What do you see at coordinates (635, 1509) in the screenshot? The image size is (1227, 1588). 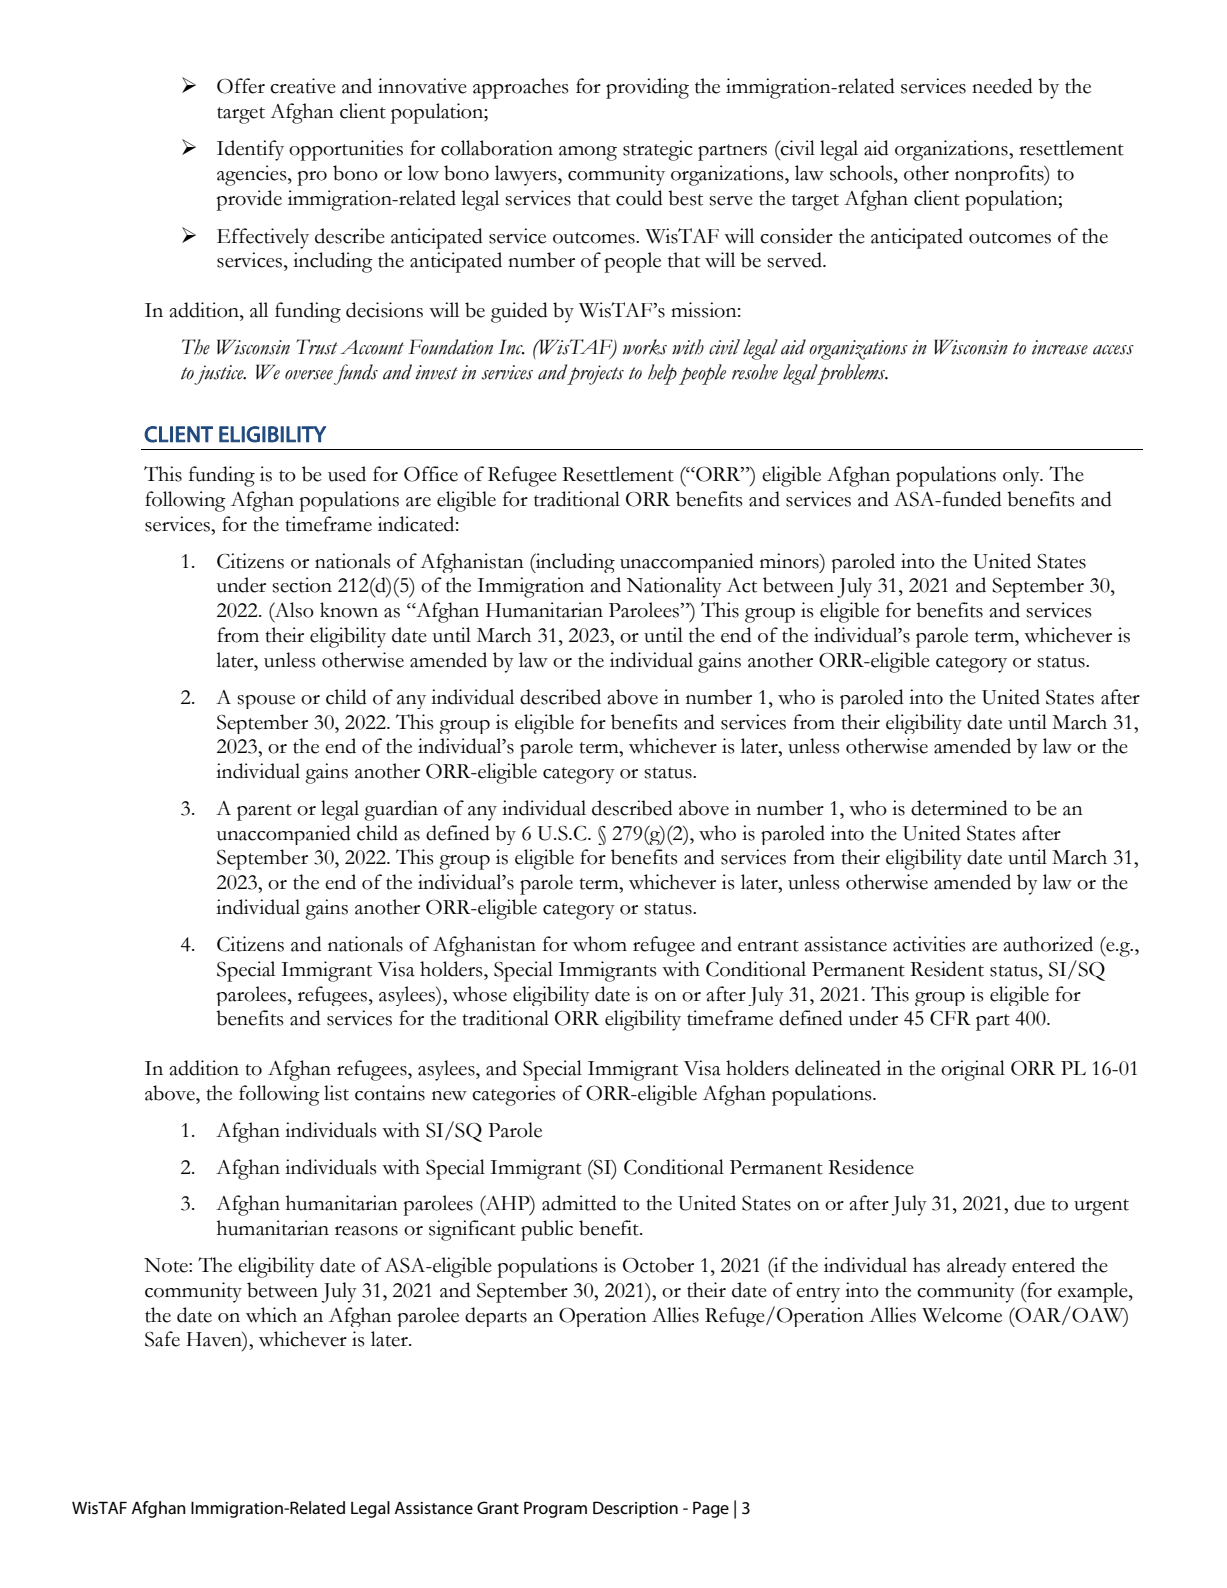 I see `Description` at bounding box center [635, 1509].
